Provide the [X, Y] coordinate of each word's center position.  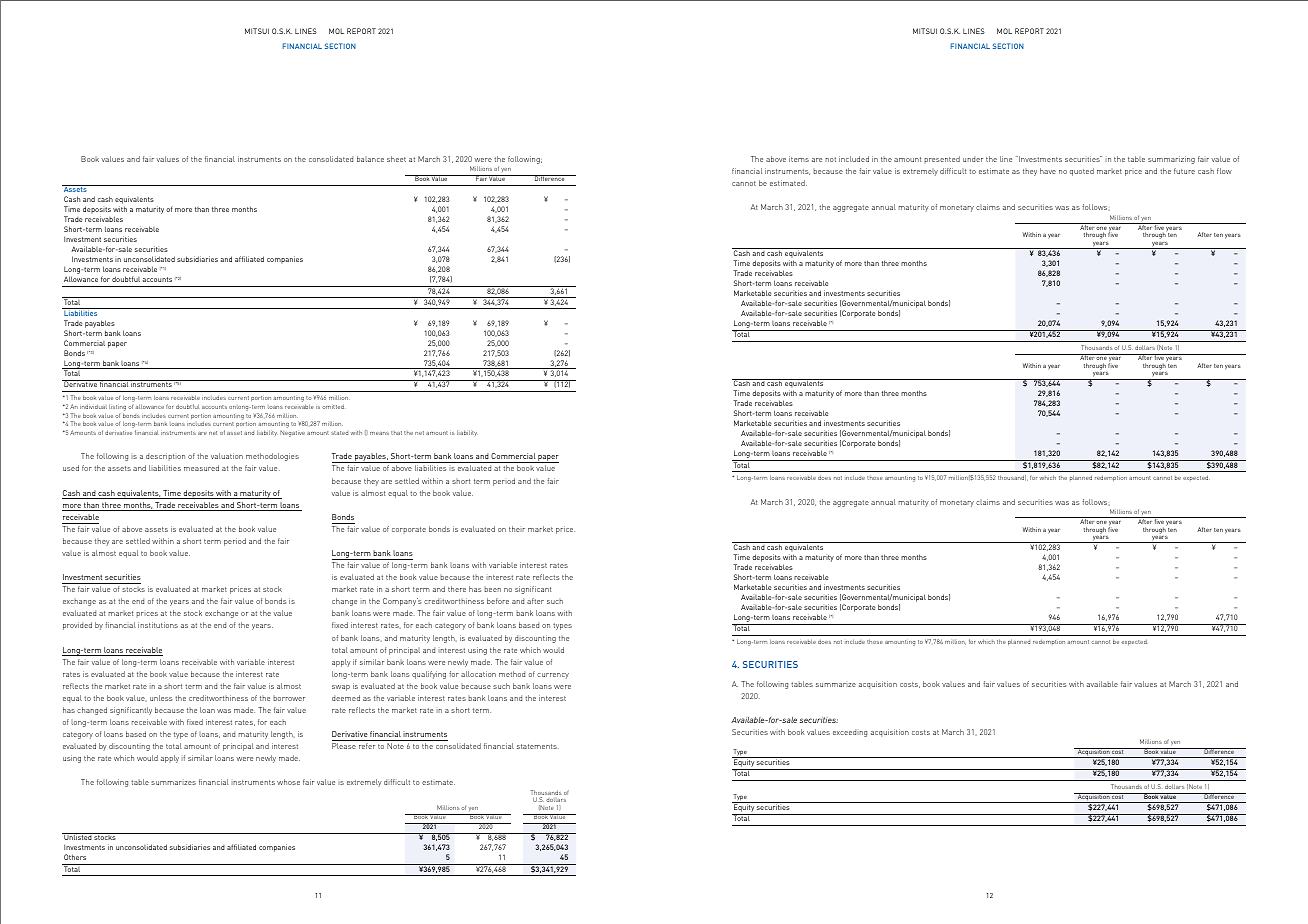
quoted [1082, 172]
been [492, 589]
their [517, 529]
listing [117, 407]
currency [553, 676]
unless [161, 698]
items [799, 159]
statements [538, 746]
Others [75, 857]
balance [370, 159]
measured [201, 468]
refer [367, 746]
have [1048, 171]
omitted [333, 406]
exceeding [850, 733]
